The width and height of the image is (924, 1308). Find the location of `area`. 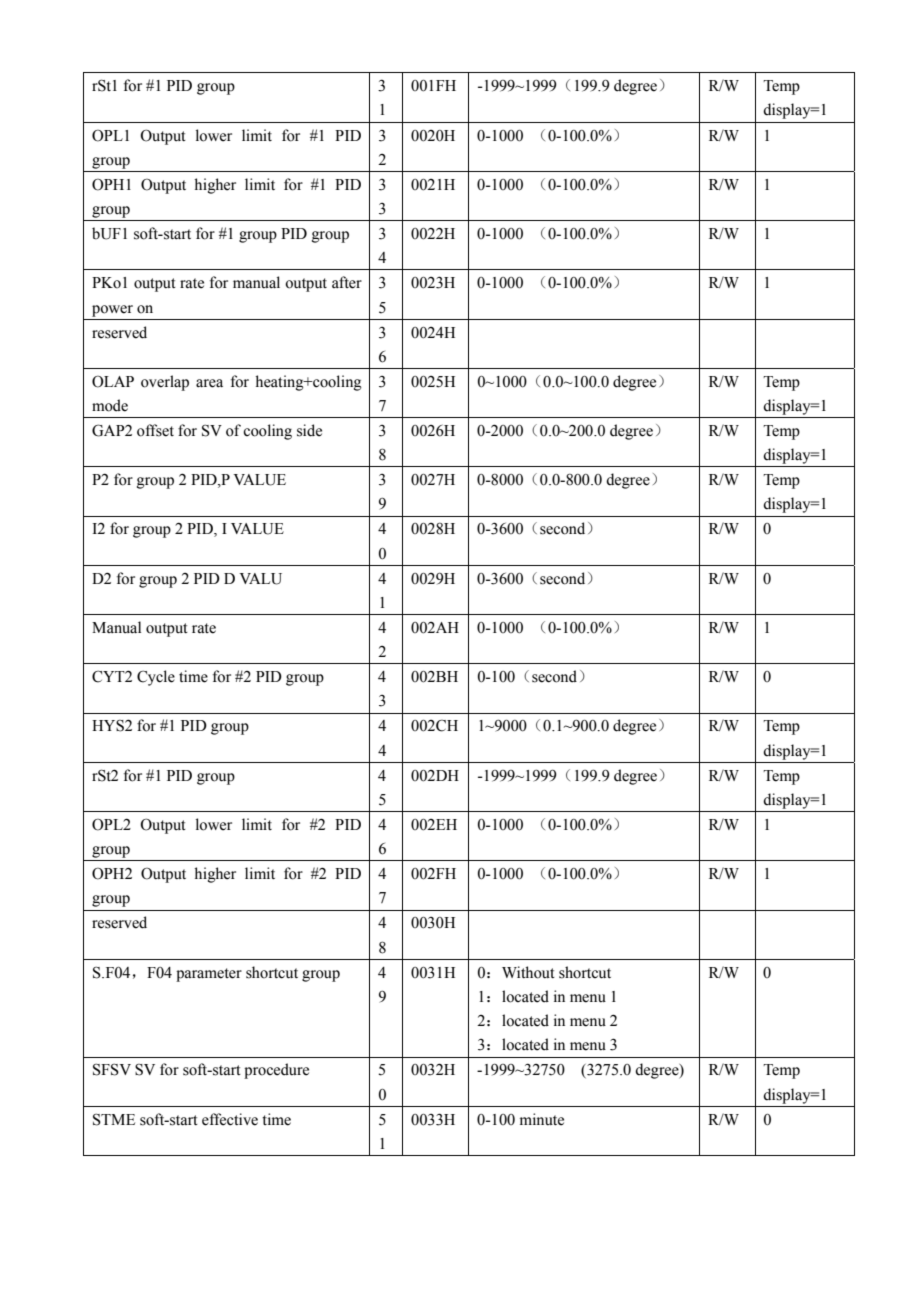

area is located at coordinates (209, 383).
